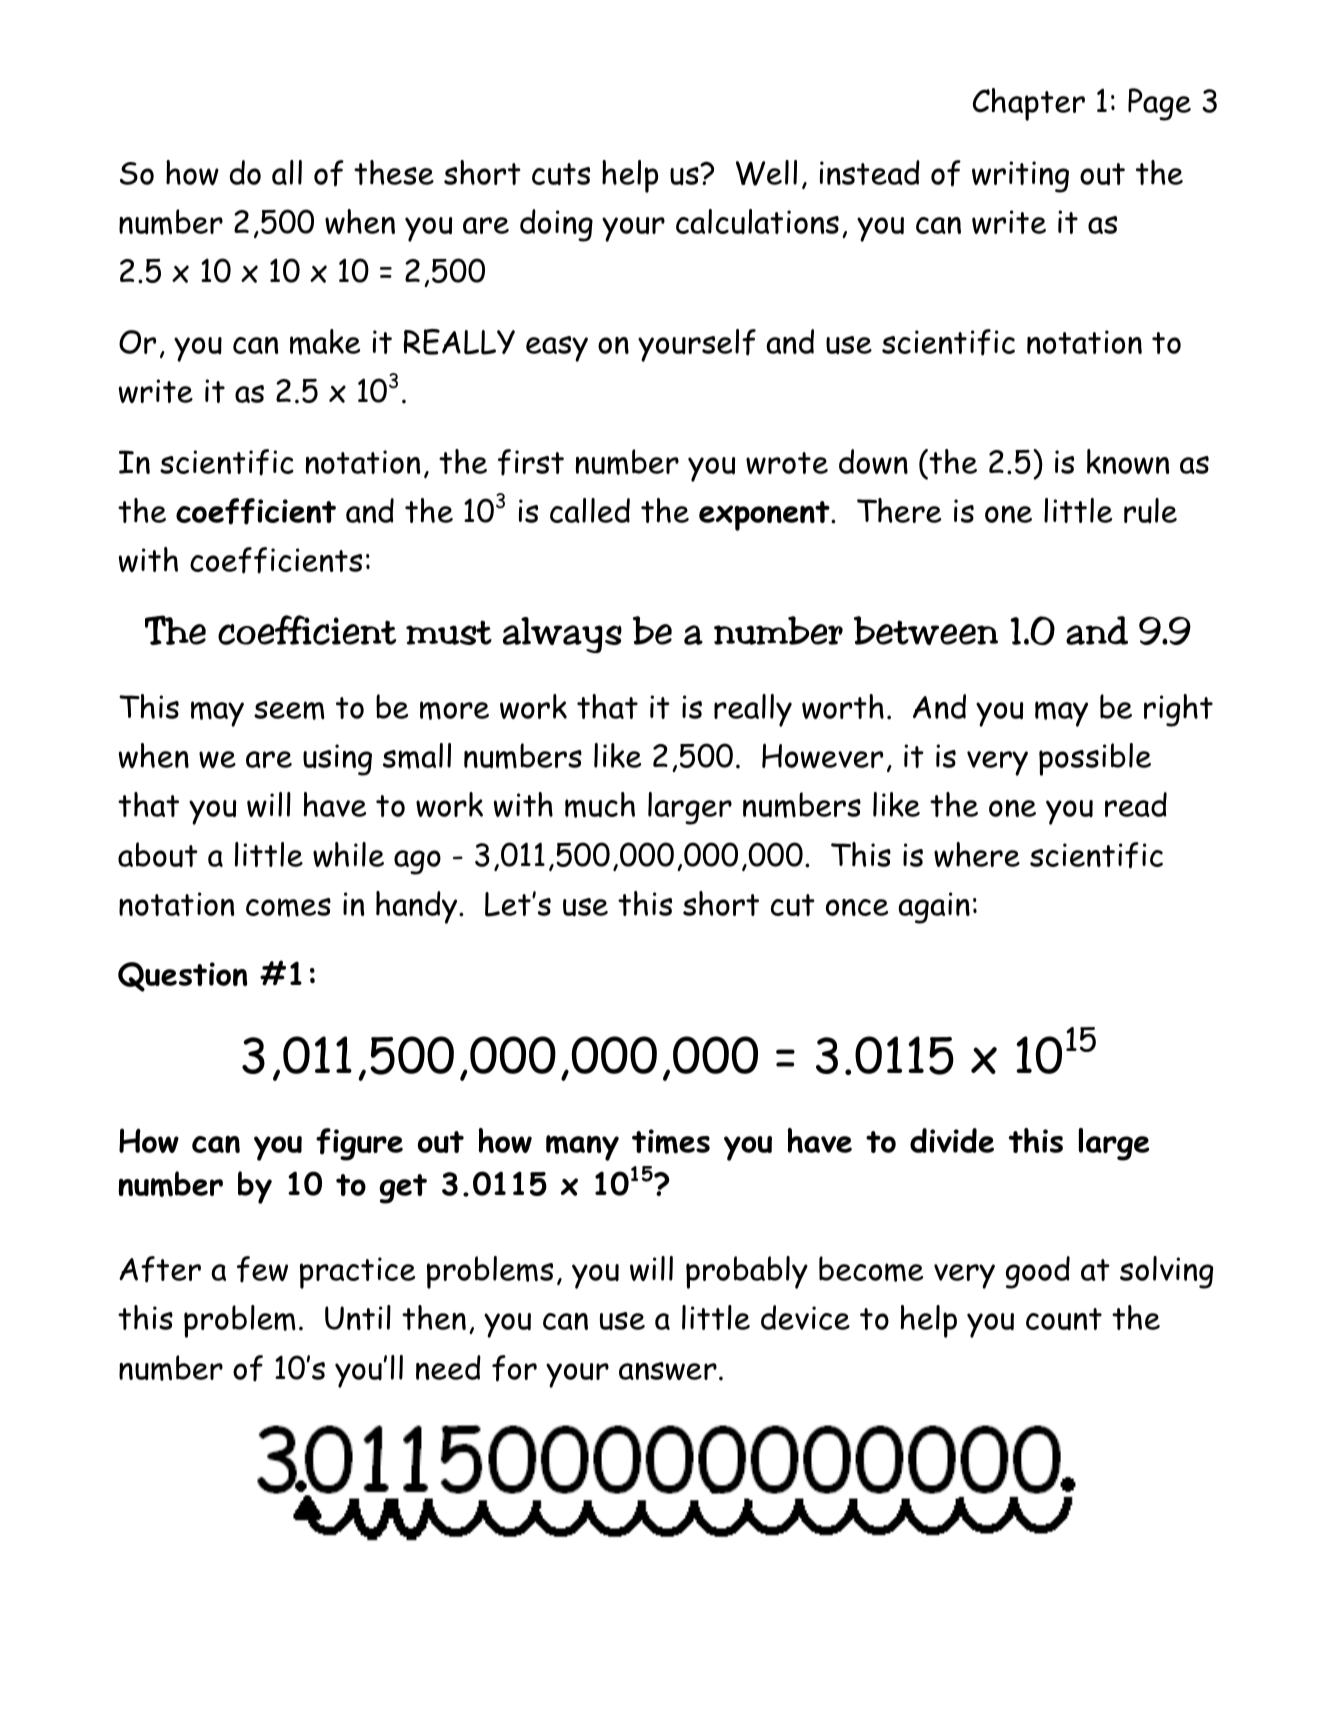 This page has width=1337, height=1731. Describe the element at coordinates (668, 1371) in the page. I see `answer` at that location.
